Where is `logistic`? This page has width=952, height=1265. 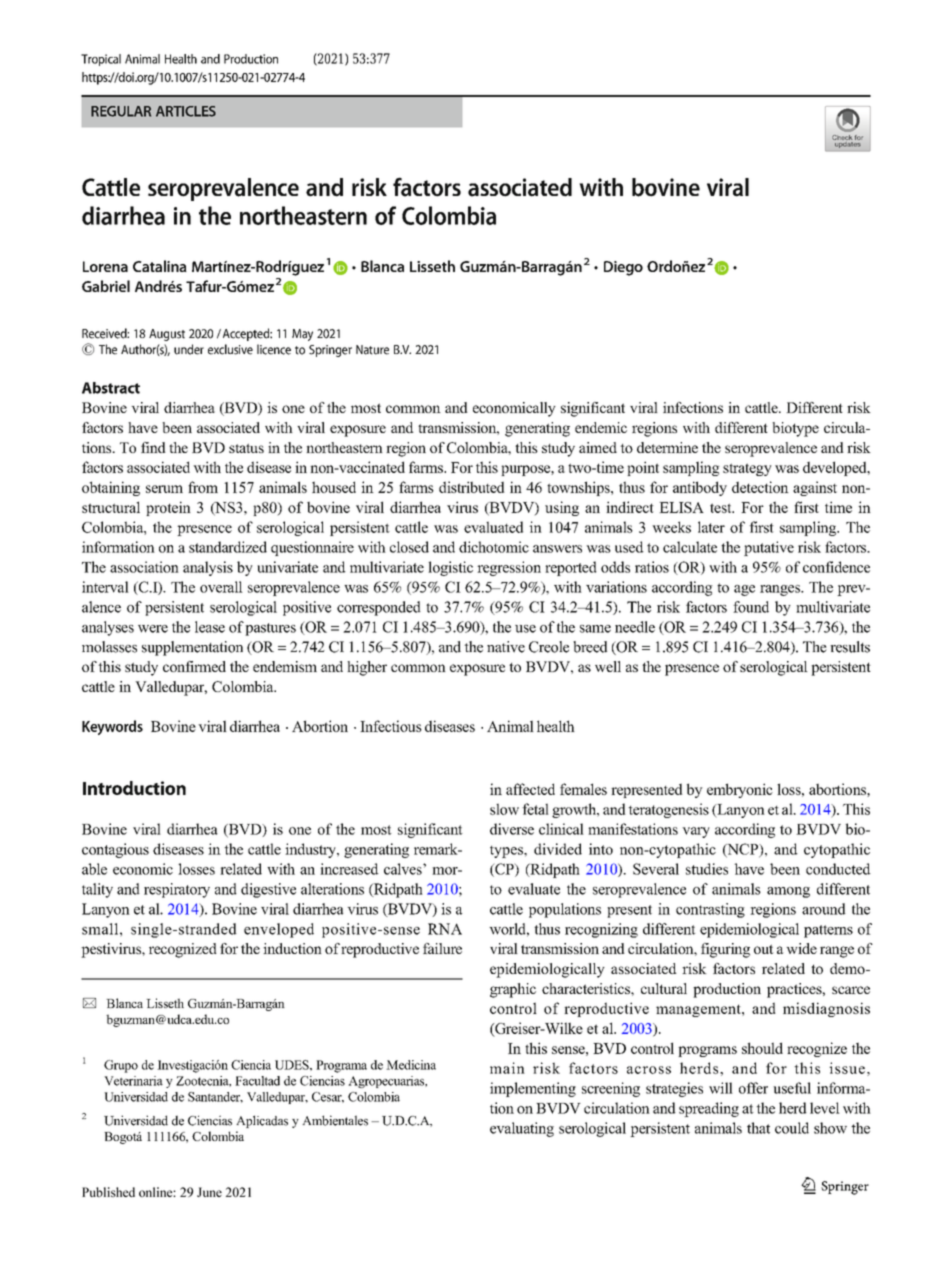 logistic is located at coordinates (450, 568).
